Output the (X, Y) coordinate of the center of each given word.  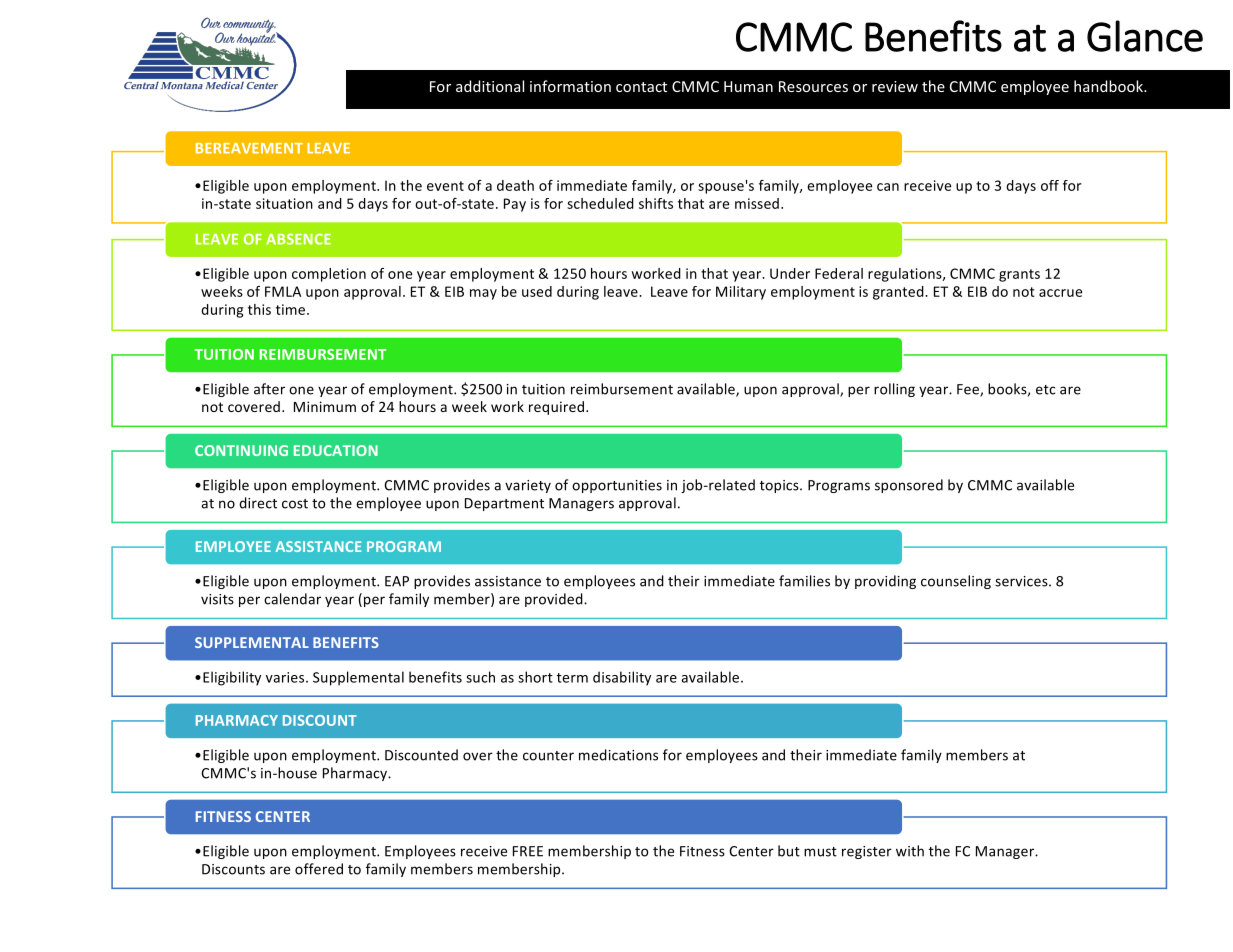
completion (329, 275)
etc (1045, 390)
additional (490, 86)
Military (741, 293)
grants (1019, 275)
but (789, 851)
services (1022, 581)
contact (641, 87)
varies (286, 677)
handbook (1109, 86)
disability (622, 678)
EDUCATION (336, 450)
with (910, 851)
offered (319, 869)
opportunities (617, 486)
